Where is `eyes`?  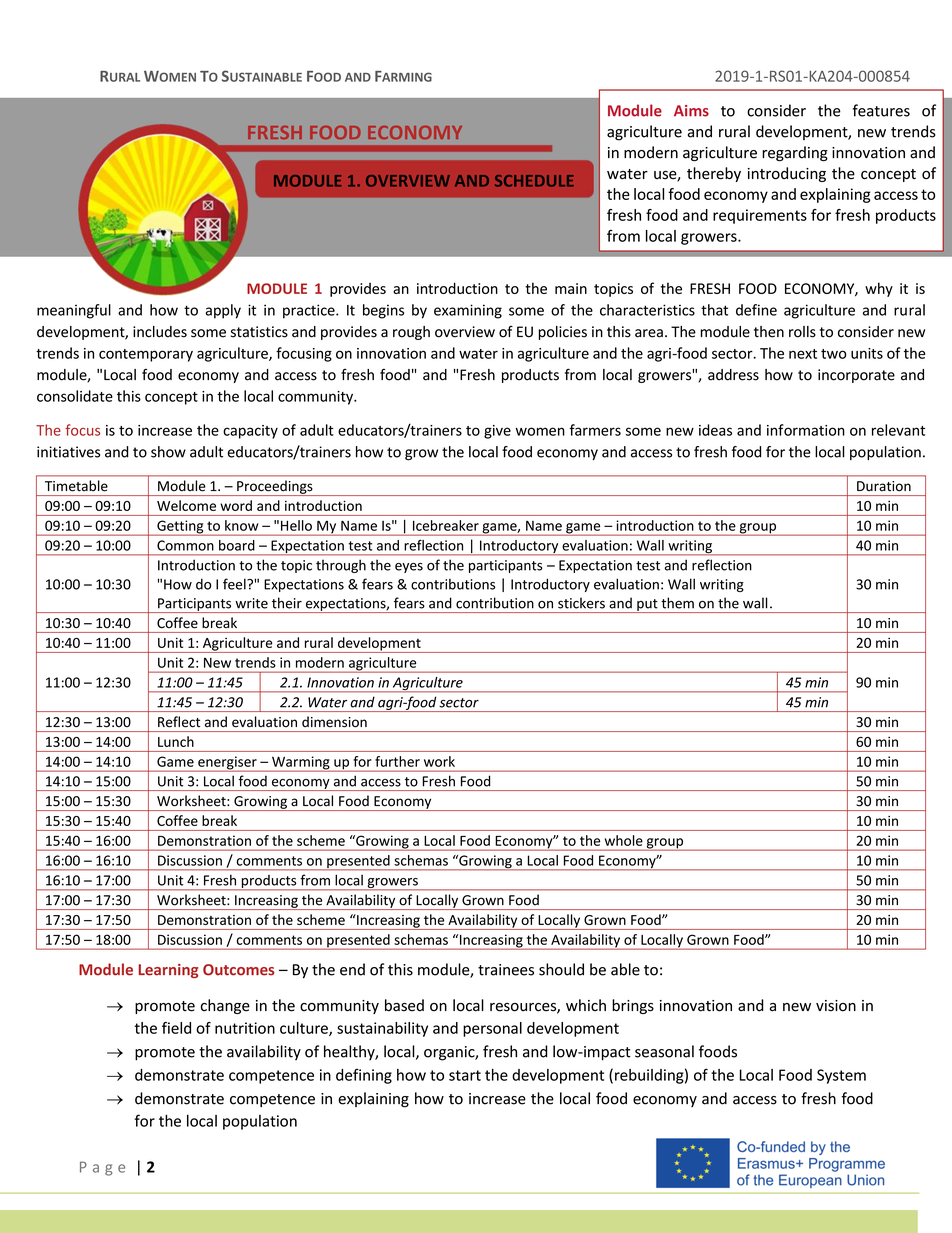
eyes is located at coordinates (409, 568).
